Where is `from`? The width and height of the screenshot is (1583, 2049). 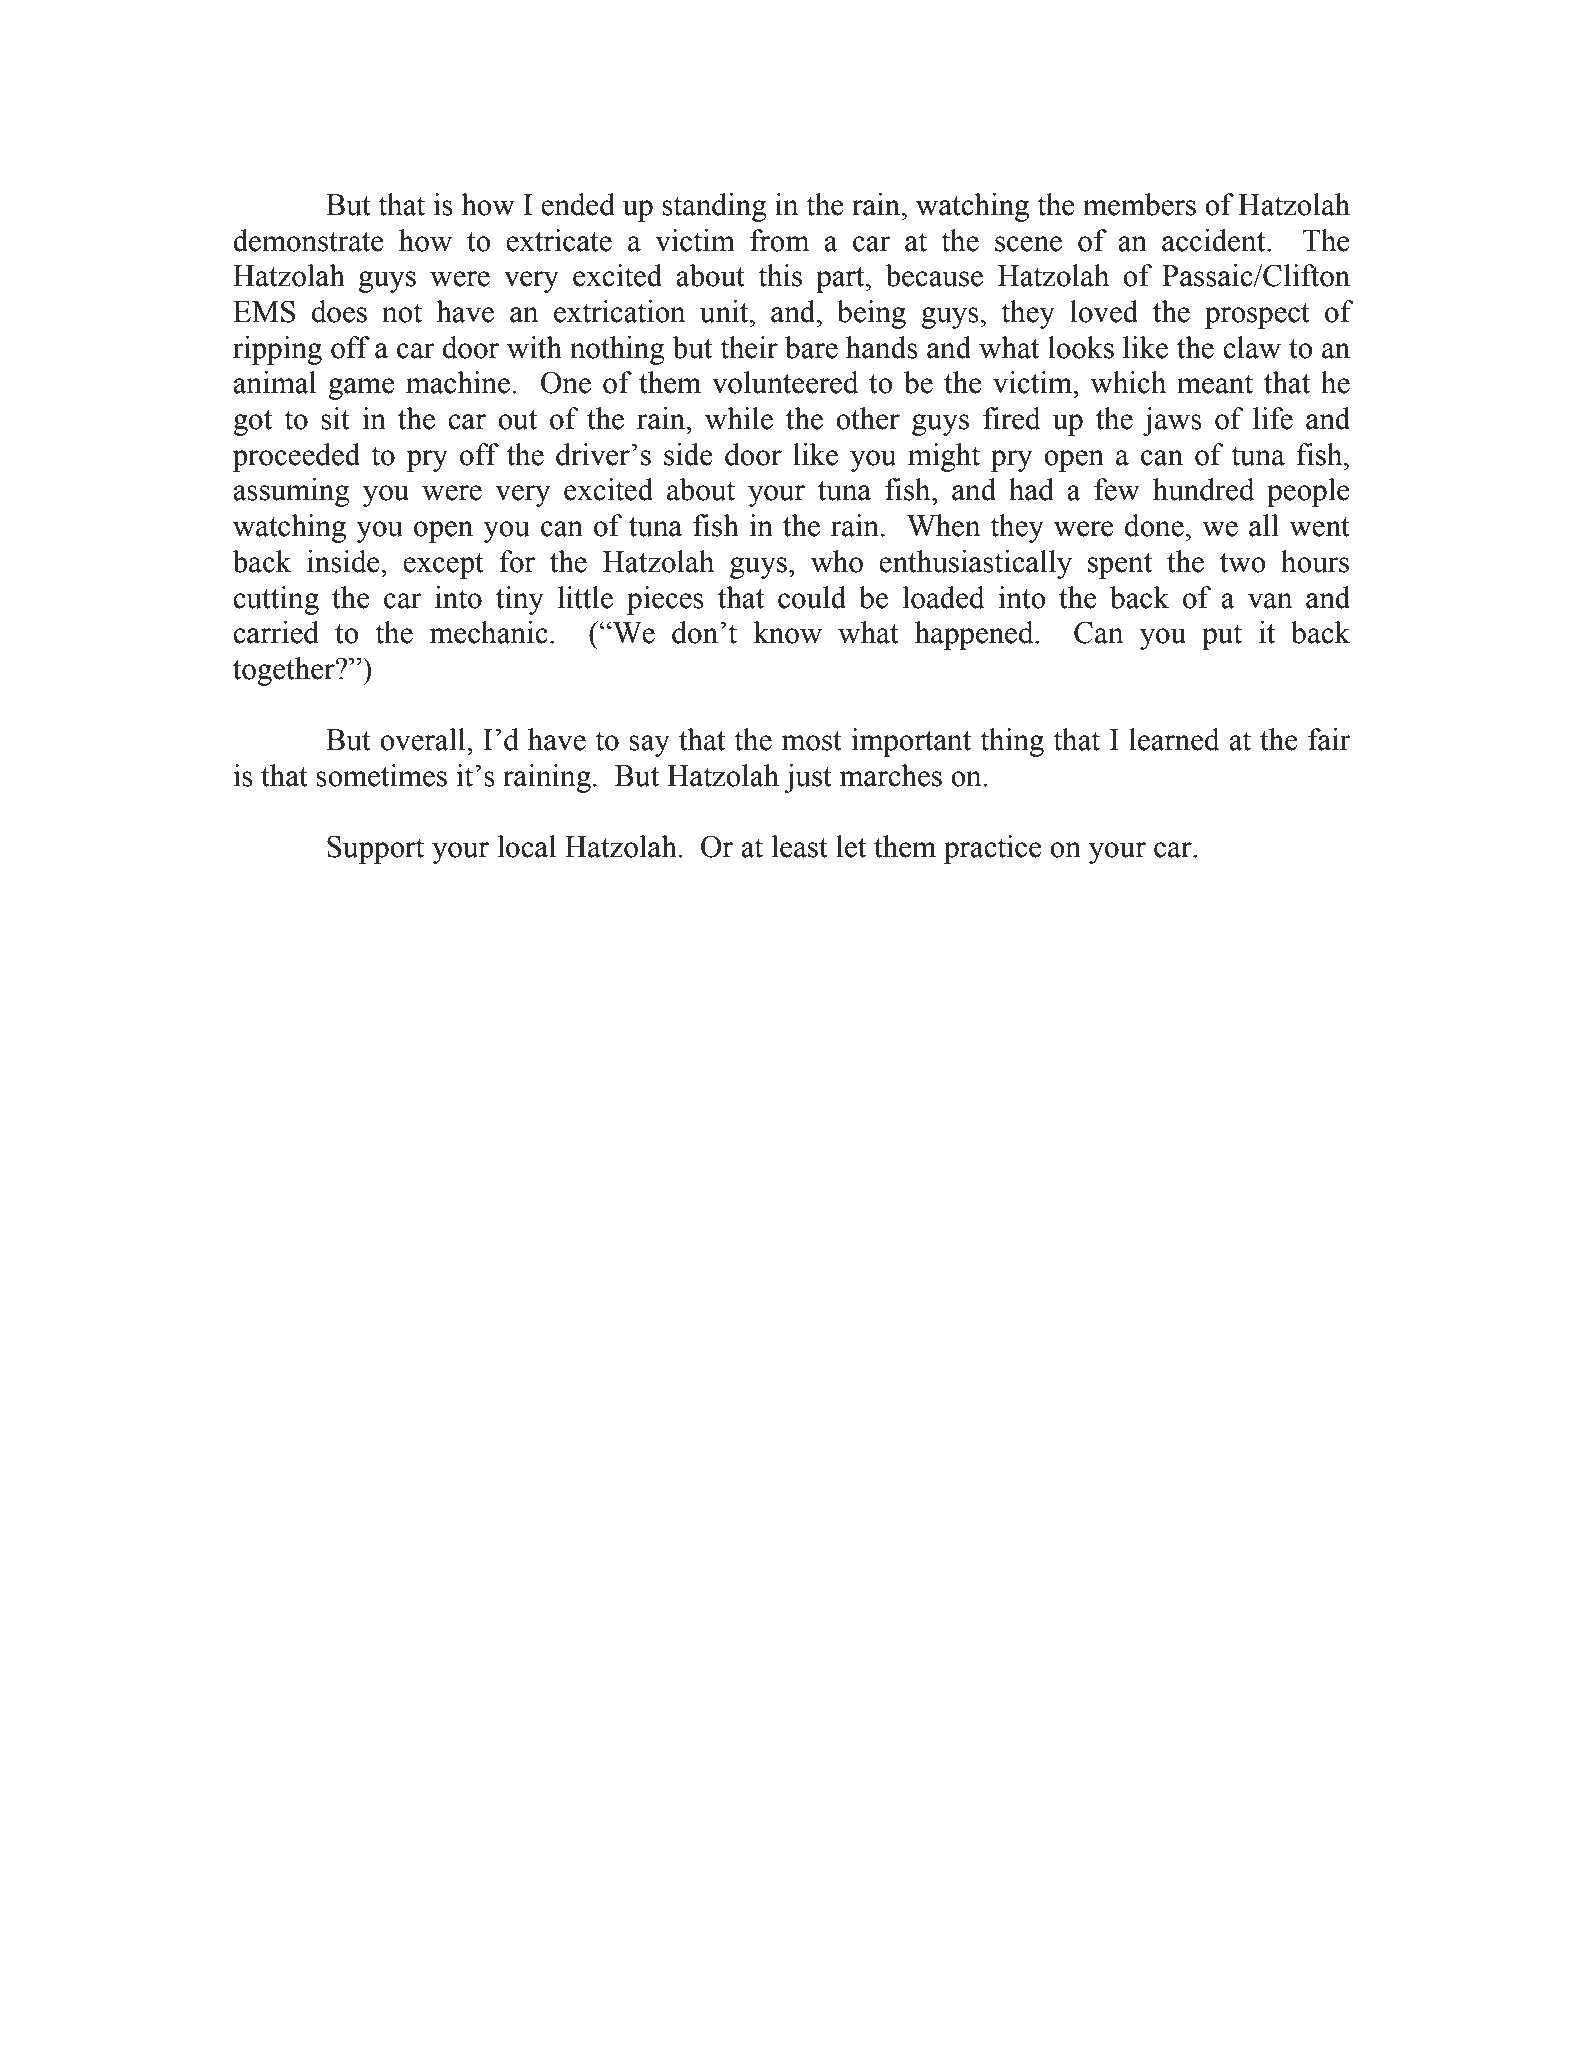 from is located at coordinates (780, 240).
